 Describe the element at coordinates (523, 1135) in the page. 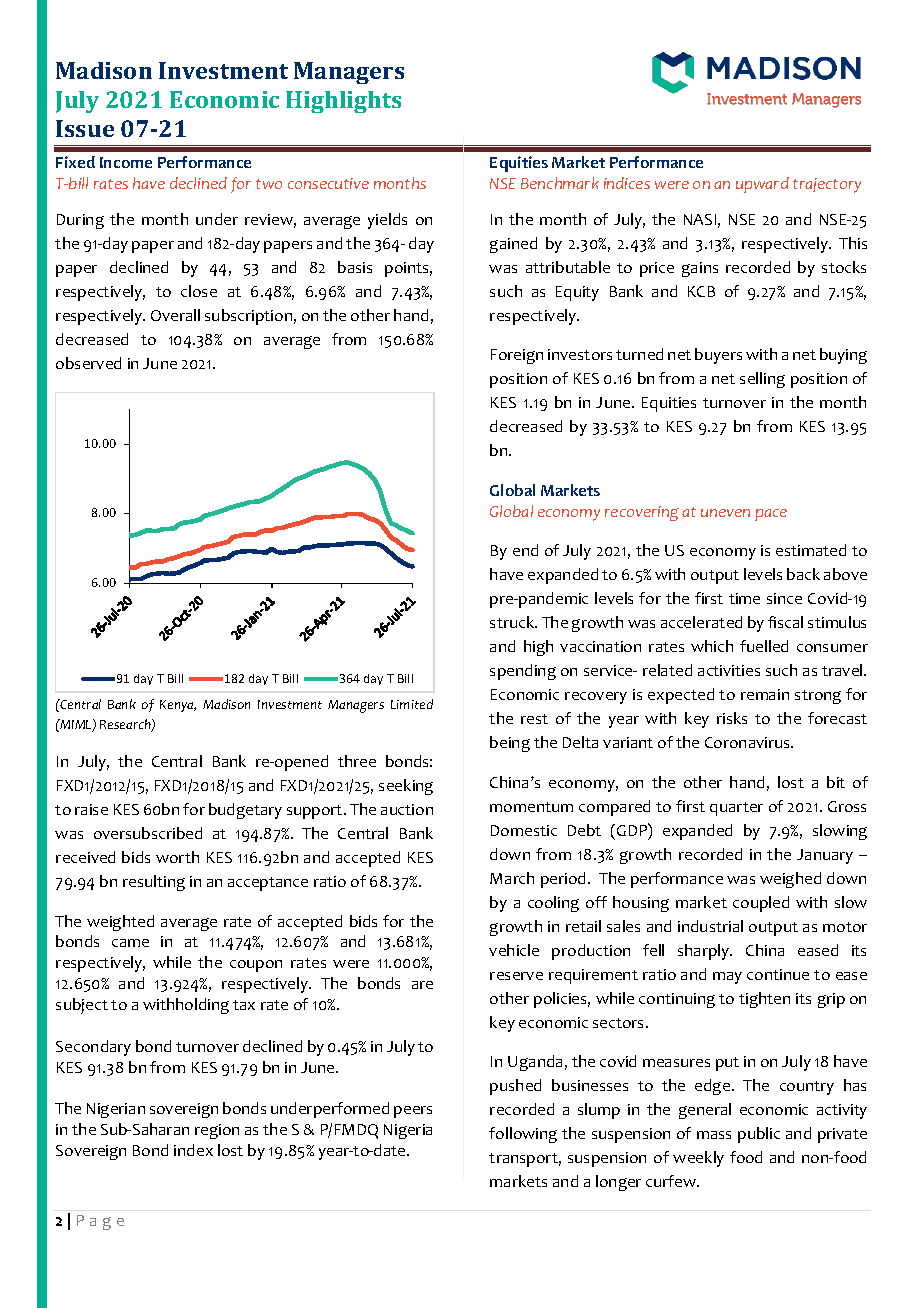

I see `following` at that location.
